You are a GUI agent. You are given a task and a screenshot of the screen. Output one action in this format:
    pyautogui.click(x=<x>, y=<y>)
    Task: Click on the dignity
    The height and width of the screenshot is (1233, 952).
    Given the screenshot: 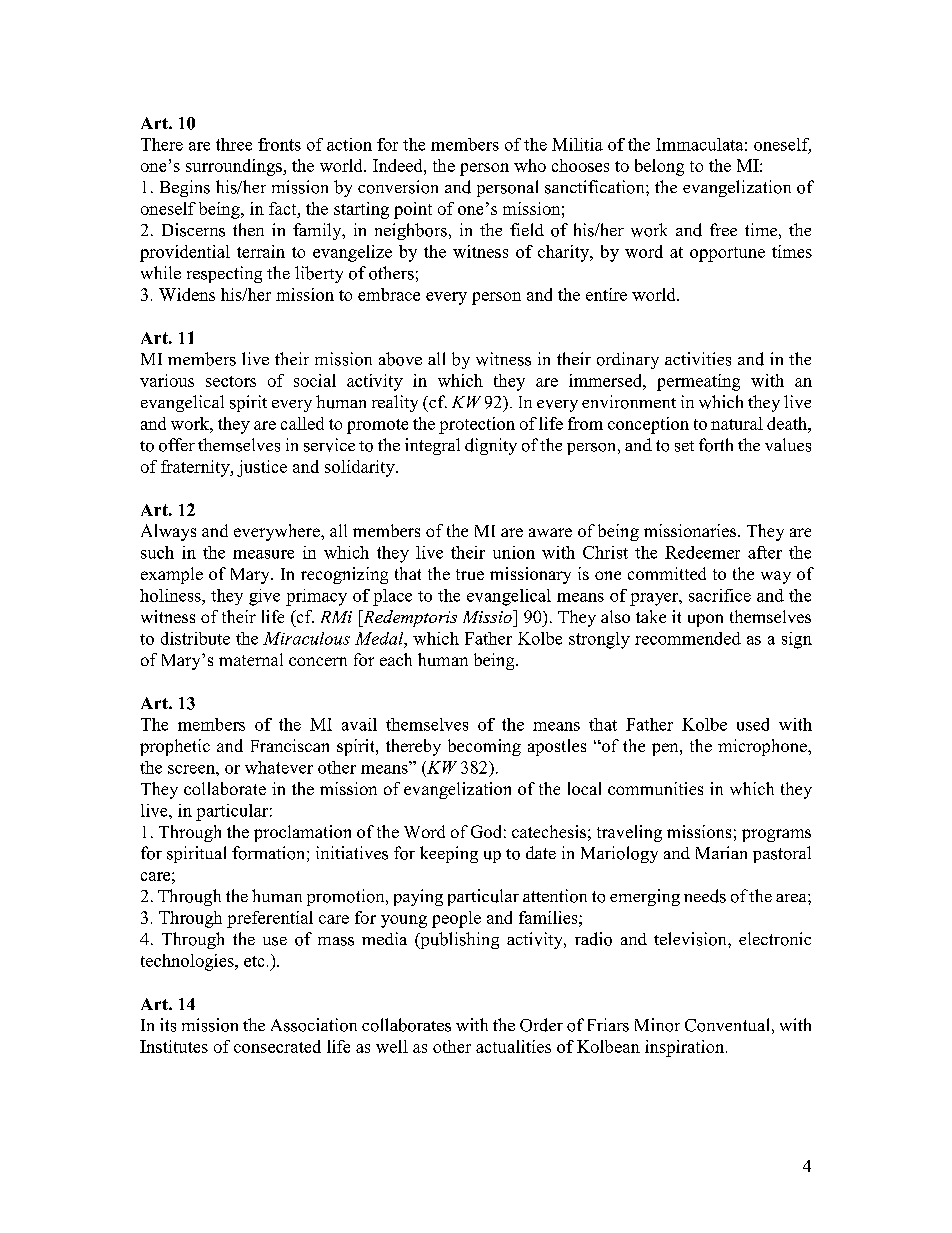 What is the action you would take?
    pyautogui.click(x=491, y=446)
